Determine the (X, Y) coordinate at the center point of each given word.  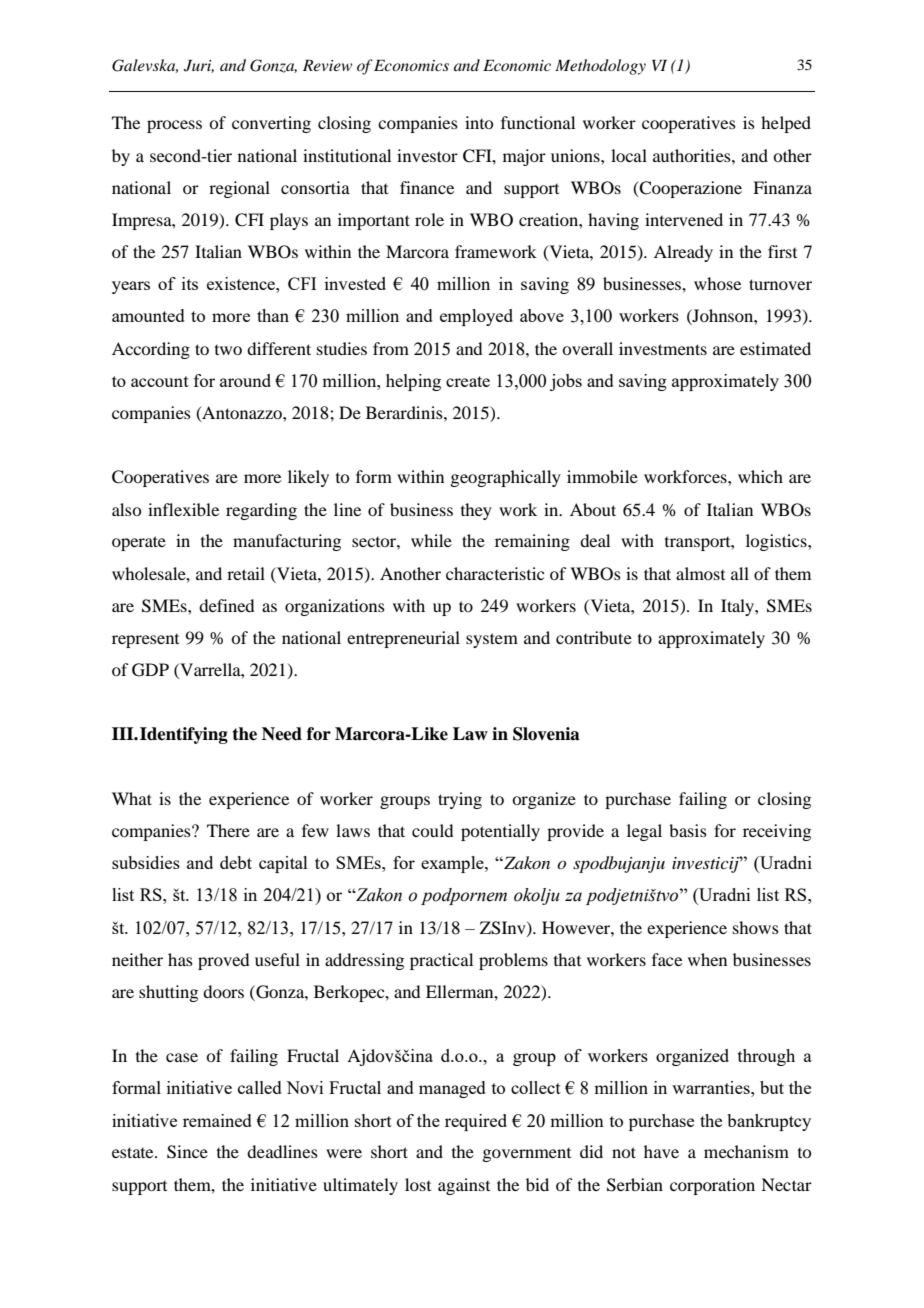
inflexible (183, 509)
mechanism (746, 1151)
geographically (505, 478)
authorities (693, 155)
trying (460, 800)
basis (688, 830)
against (464, 1186)
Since (187, 1152)
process (174, 126)
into (479, 122)
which (760, 476)
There (228, 830)
